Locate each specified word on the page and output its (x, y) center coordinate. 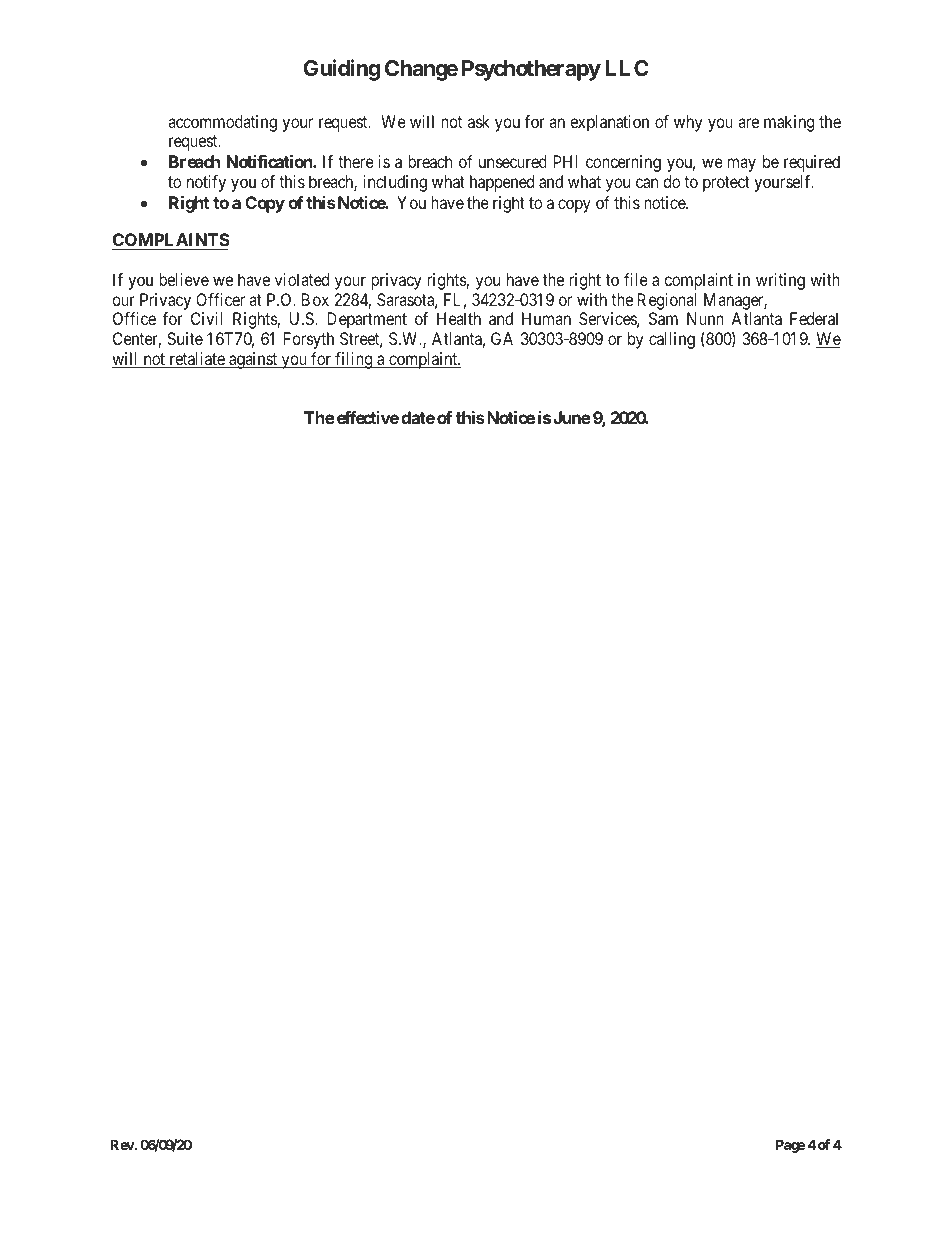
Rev (123, 1144)
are (748, 123)
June (572, 417)
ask (479, 121)
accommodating (222, 123)
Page (790, 1146)
